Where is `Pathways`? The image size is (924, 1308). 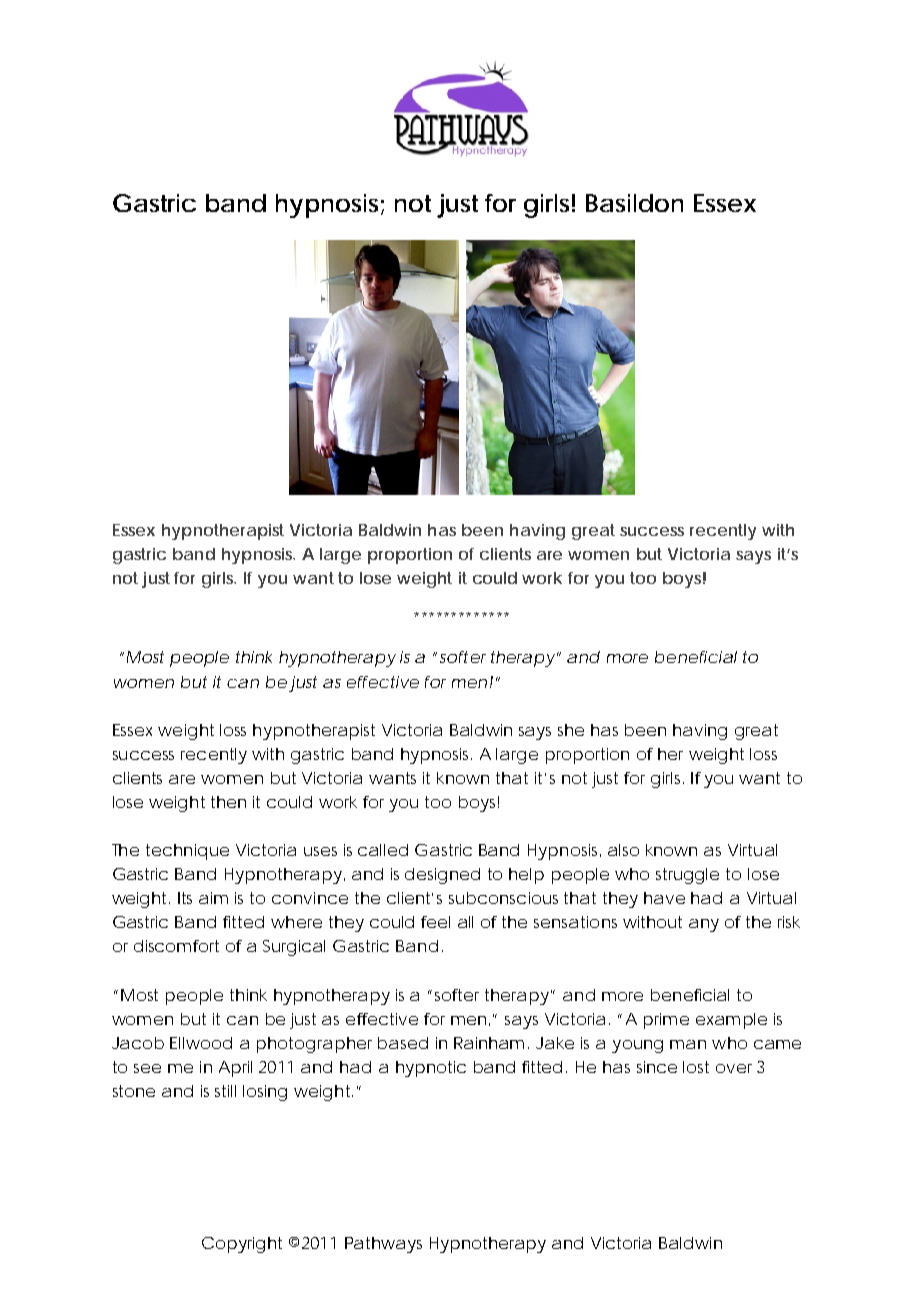
Pathways is located at coordinates (383, 1245).
